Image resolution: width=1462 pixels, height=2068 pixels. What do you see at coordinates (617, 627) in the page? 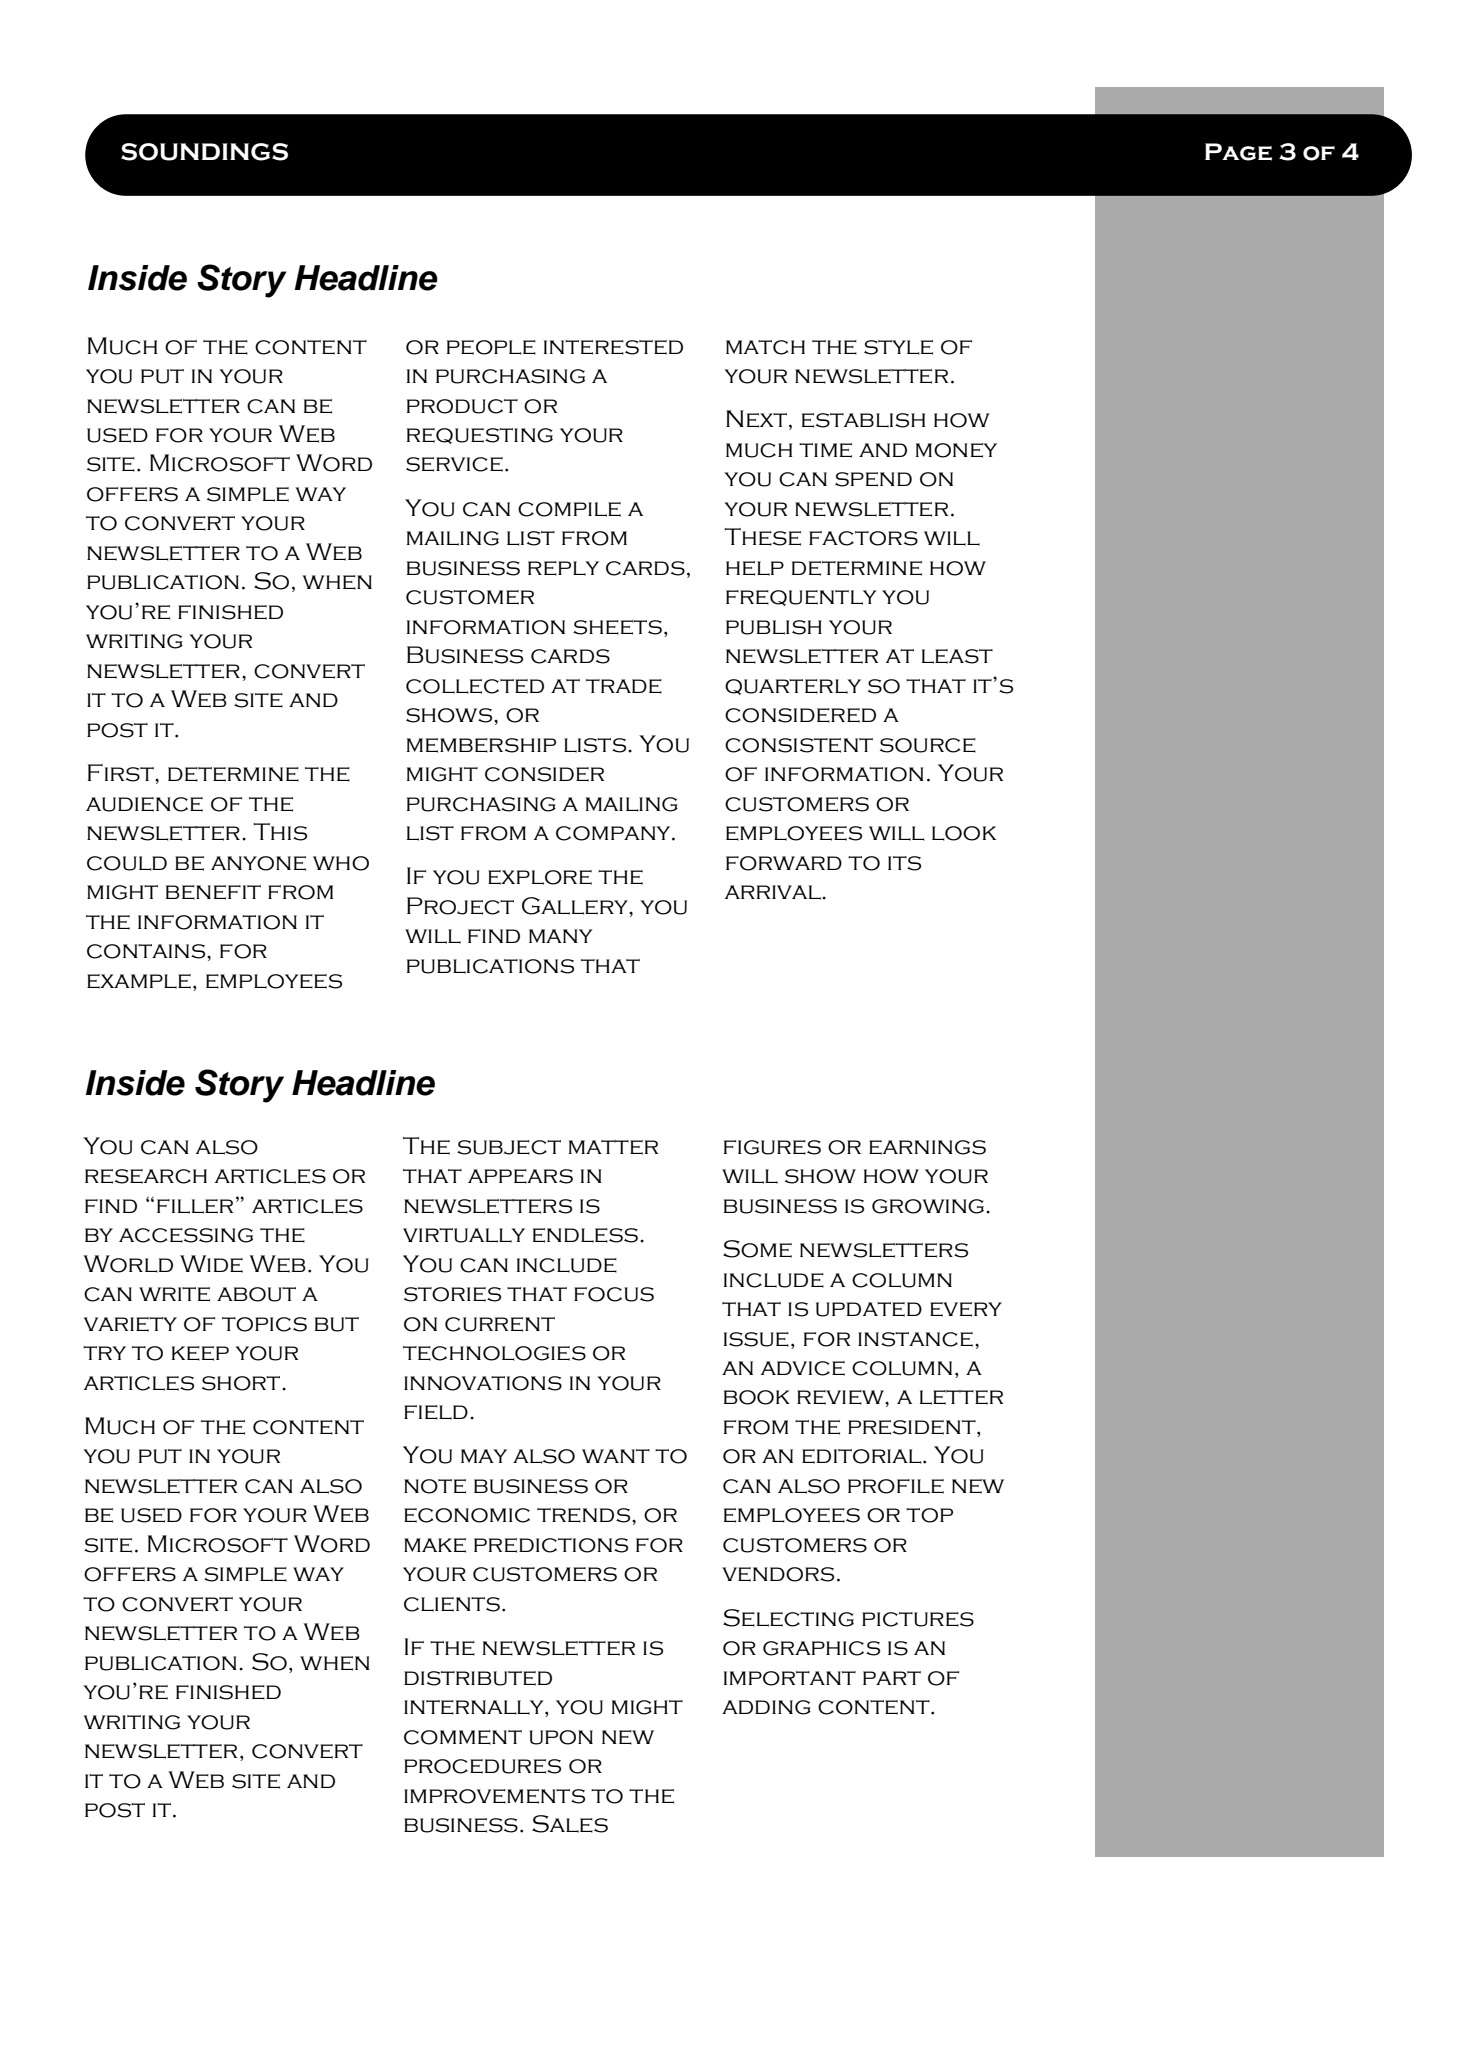
I see `sheets` at bounding box center [617, 627].
